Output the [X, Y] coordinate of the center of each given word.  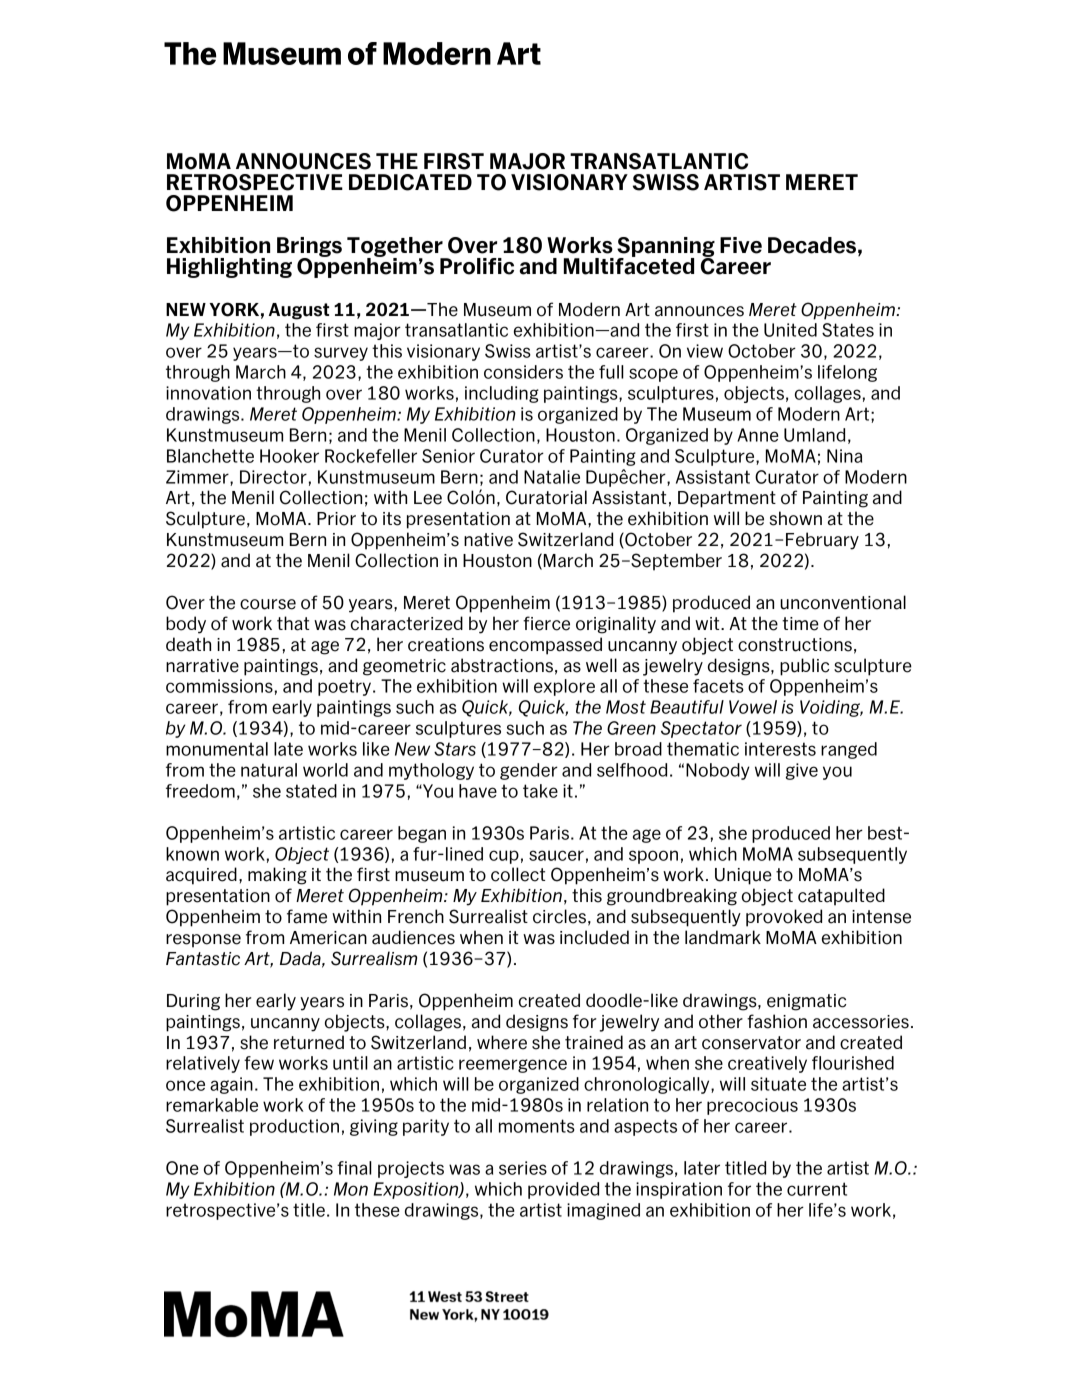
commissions [219, 686]
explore [564, 687]
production [294, 1127]
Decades [812, 245]
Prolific [477, 266]
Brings [309, 248]
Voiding [831, 708]
